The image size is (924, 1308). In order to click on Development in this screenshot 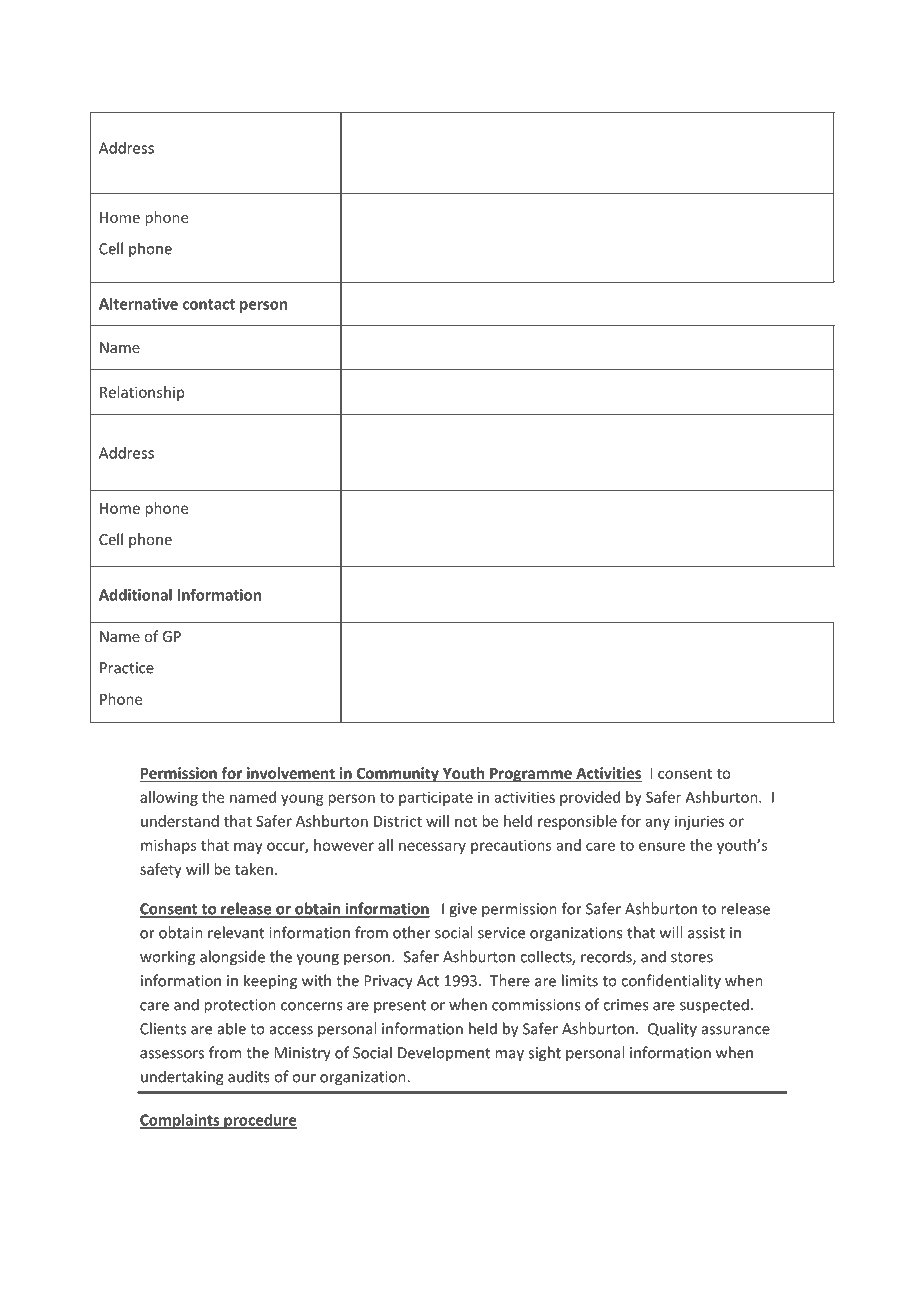, I will do `click(444, 1053)`.
